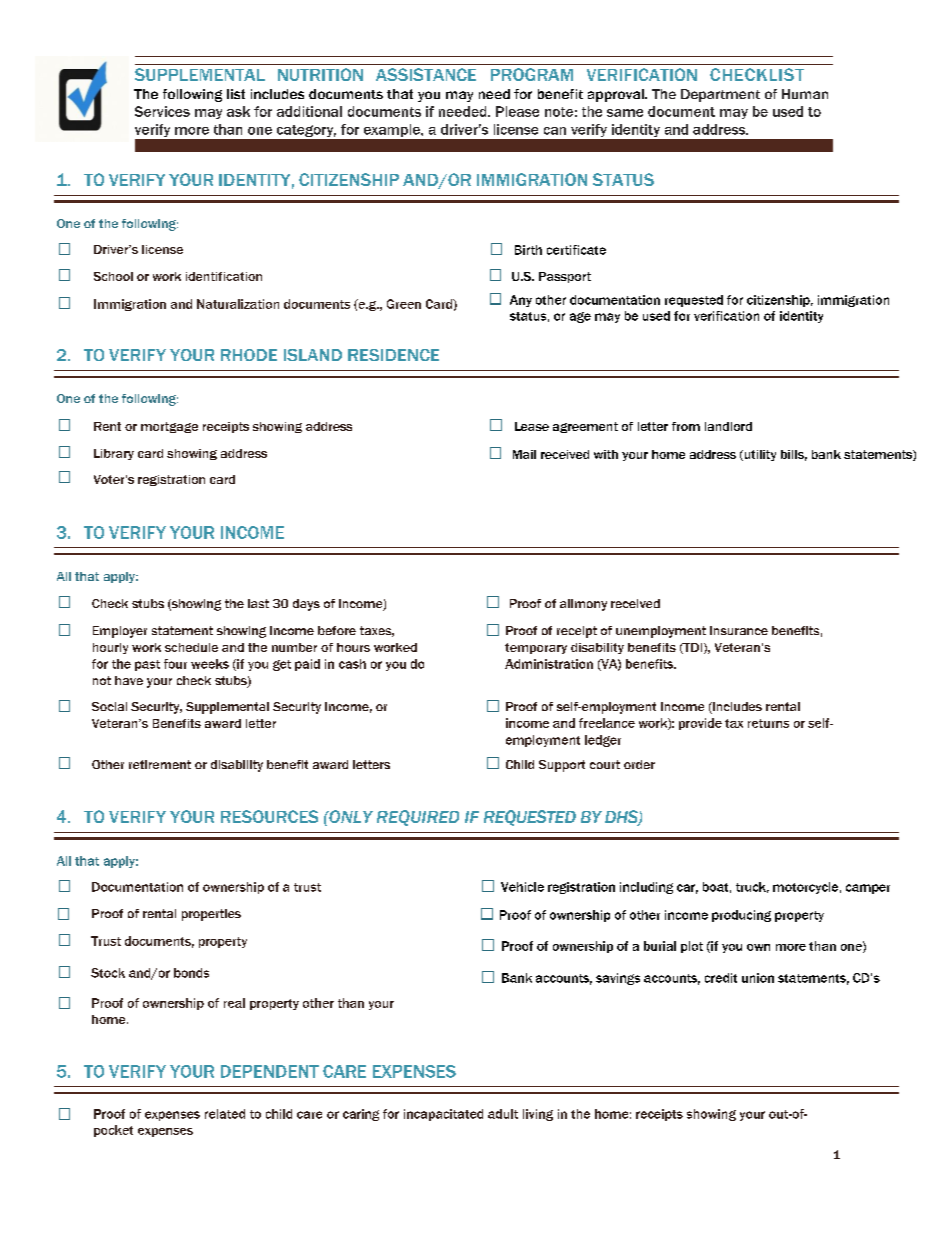  What do you see at coordinates (759, 455) in the page?
I see `utility` at bounding box center [759, 455].
